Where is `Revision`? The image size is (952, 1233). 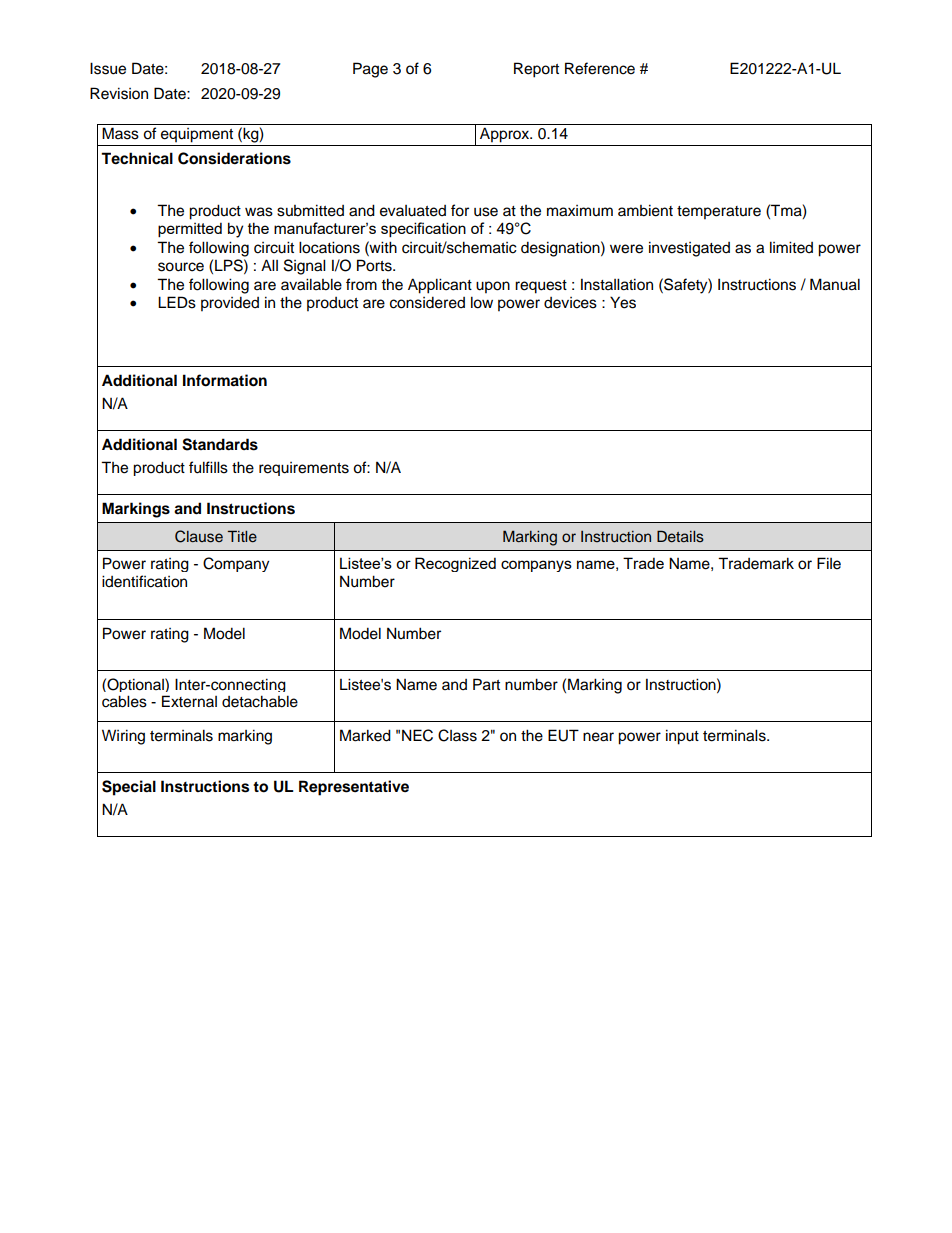 Revision is located at coordinates (119, 93).
